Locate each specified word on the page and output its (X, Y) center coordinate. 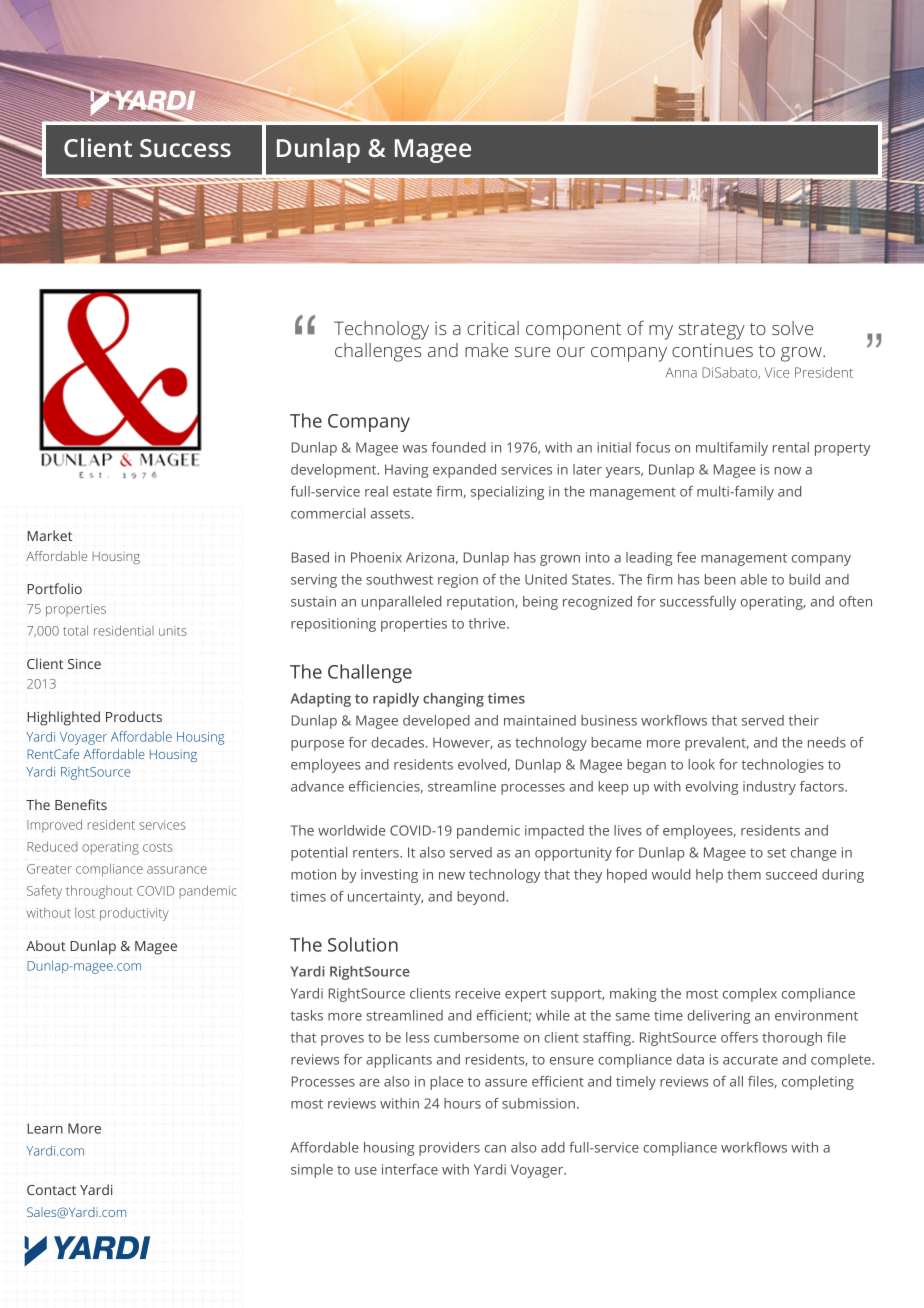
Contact (51, 1190)
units (173, 631)
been (720, 579)
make (486, 350)
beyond (482, 898)
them (744, 874)
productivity (134, 914)
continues (712, 350)
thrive (488, 623)
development (335, 471)
